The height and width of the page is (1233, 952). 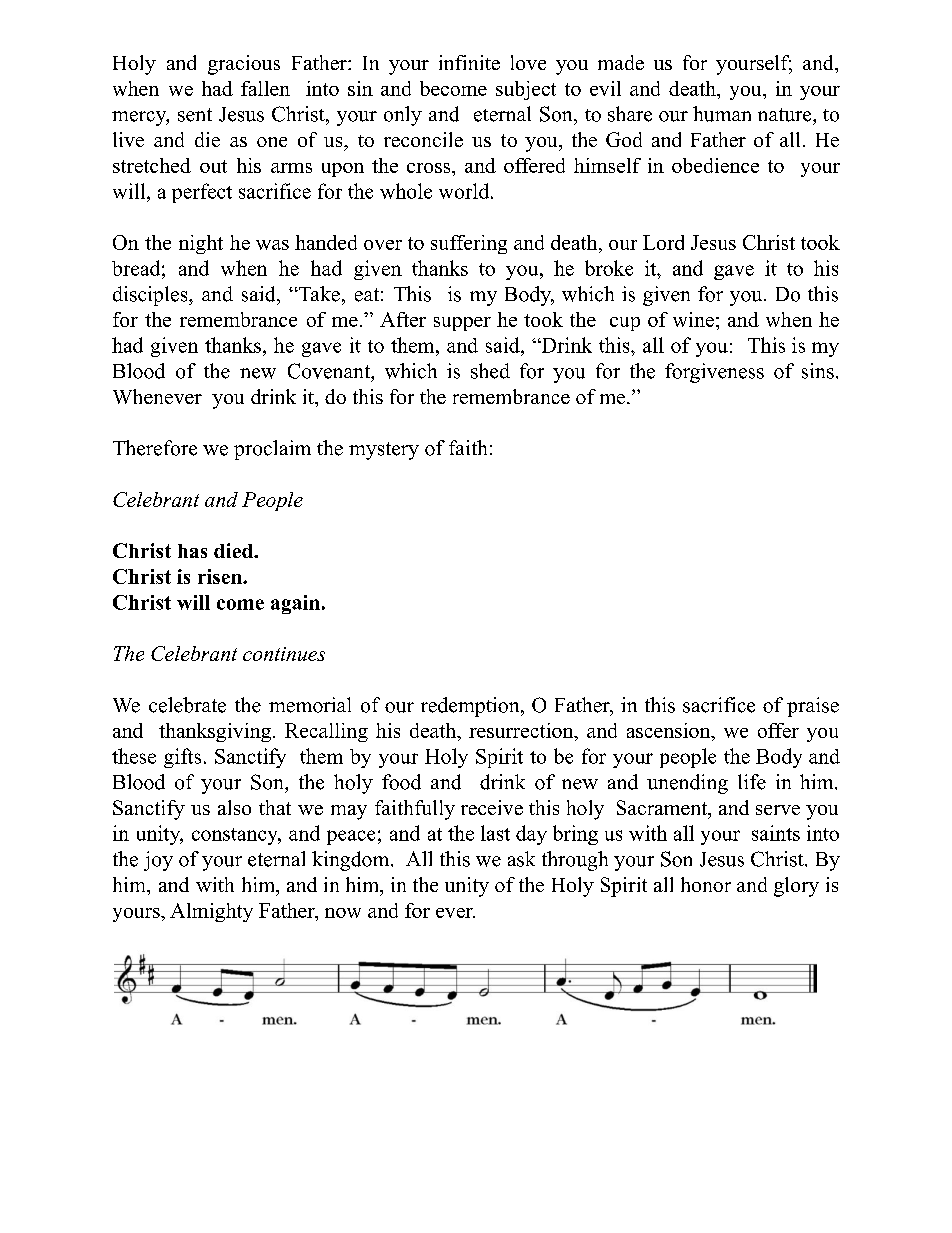 What do you see at coordinates (221, 576) in the page?
I see `risen` at bounding box center [221, 576].
